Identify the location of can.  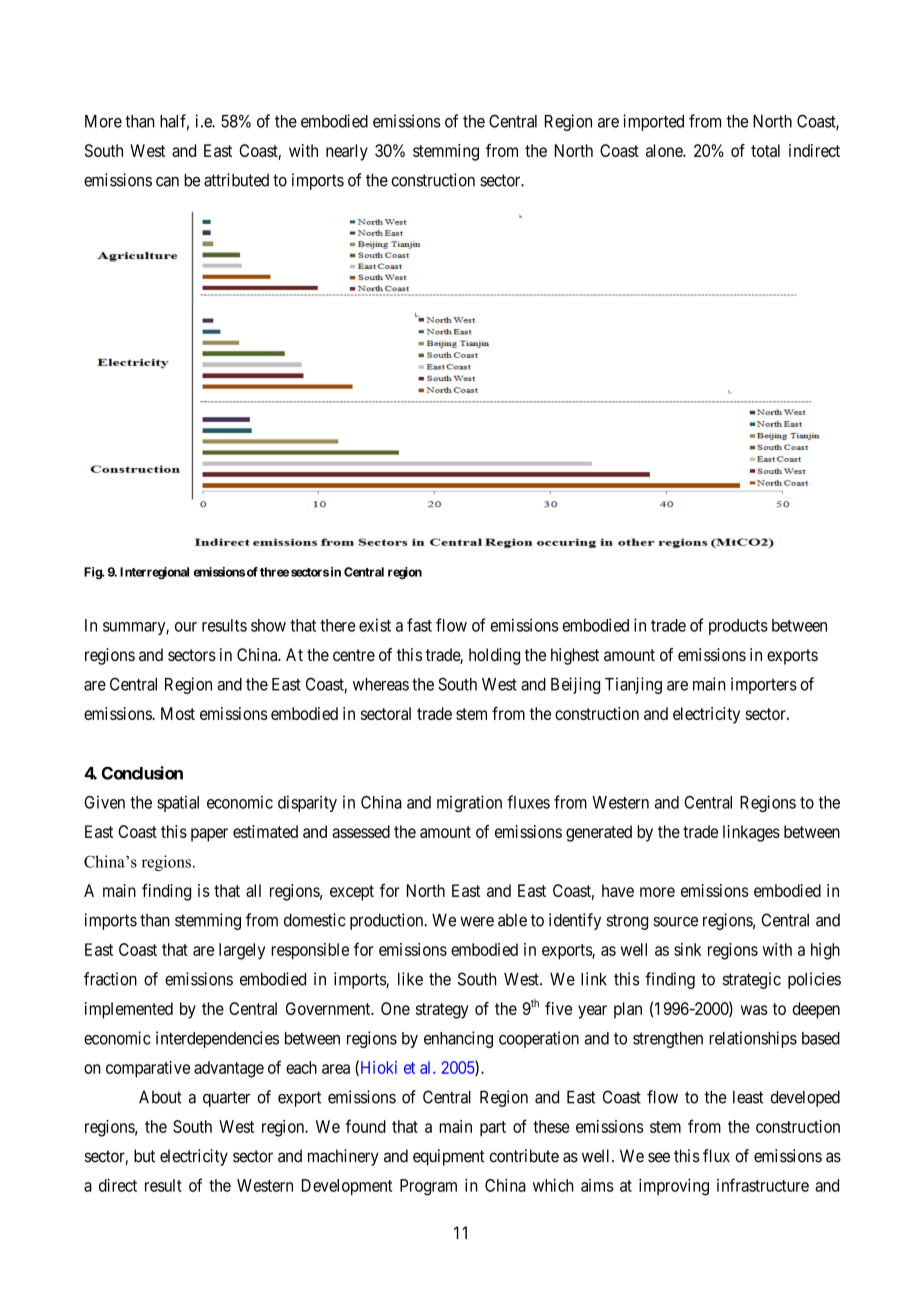
(167, 181).
